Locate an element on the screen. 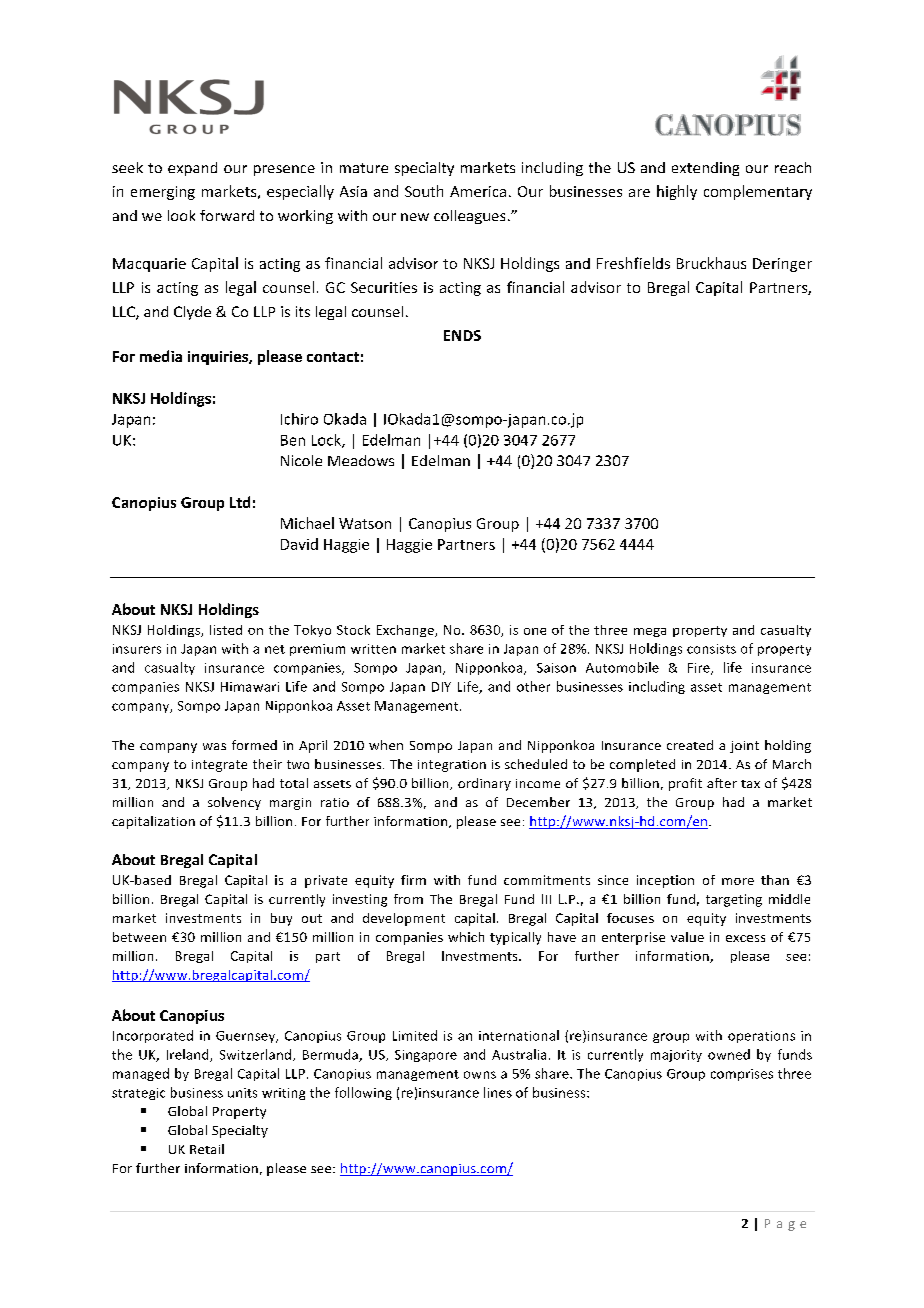 The width and height of the screenshot is (924, 1308). Watson is located at coordinates (365, 523).
